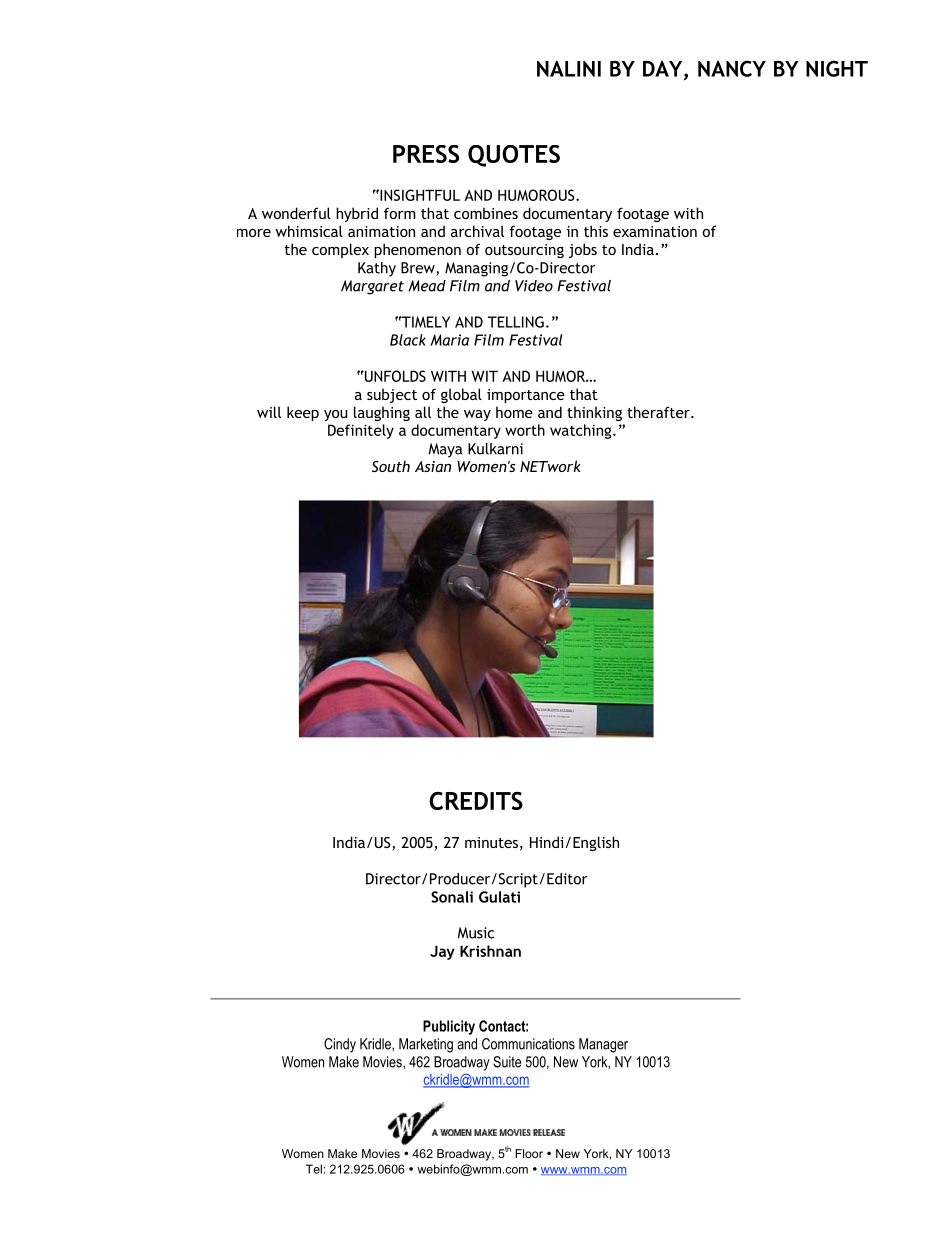 The height and width of the page is (1233, 952). I want to click on Manager, so click(603, 1045).
